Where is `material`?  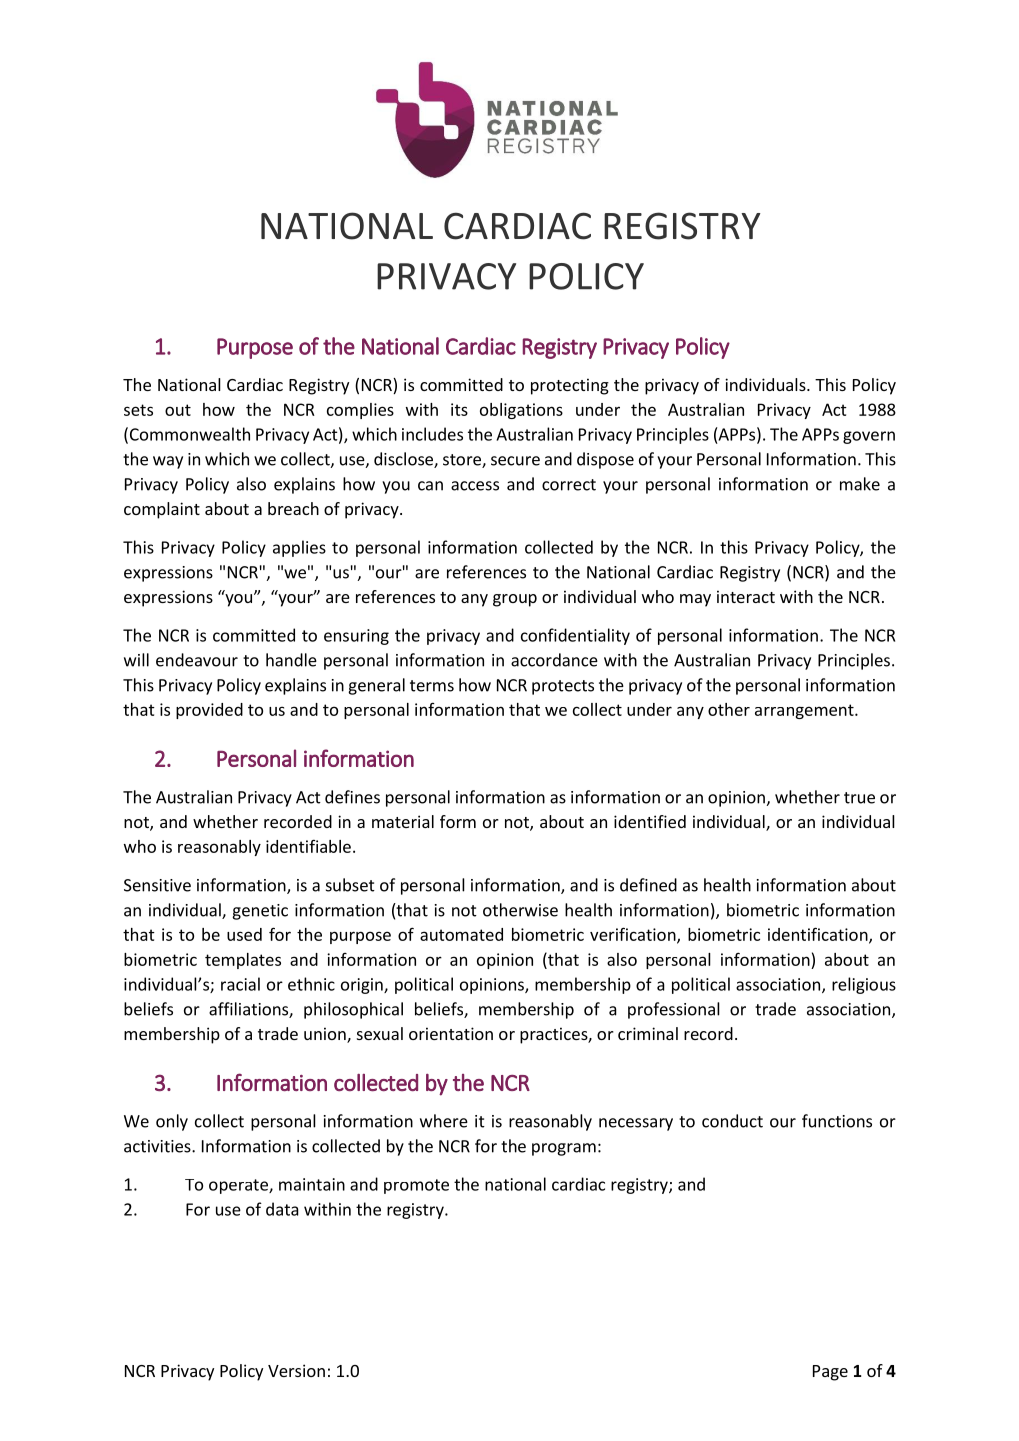 material is located at coordinates (403, 821).
